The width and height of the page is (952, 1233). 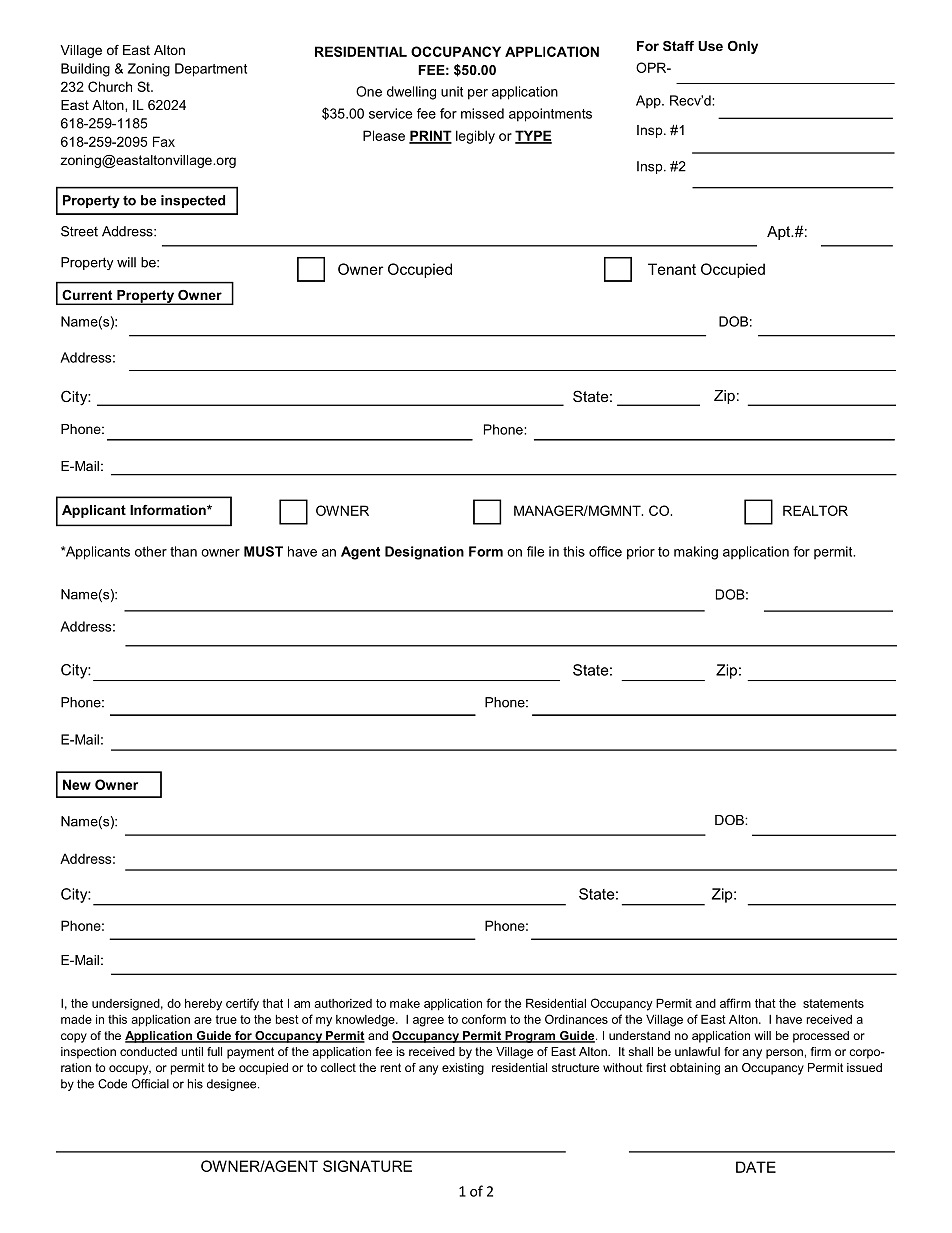 What do you see at coordinates (79, 231) in the page?
I see `Street` at bounding box center [79, 231].
